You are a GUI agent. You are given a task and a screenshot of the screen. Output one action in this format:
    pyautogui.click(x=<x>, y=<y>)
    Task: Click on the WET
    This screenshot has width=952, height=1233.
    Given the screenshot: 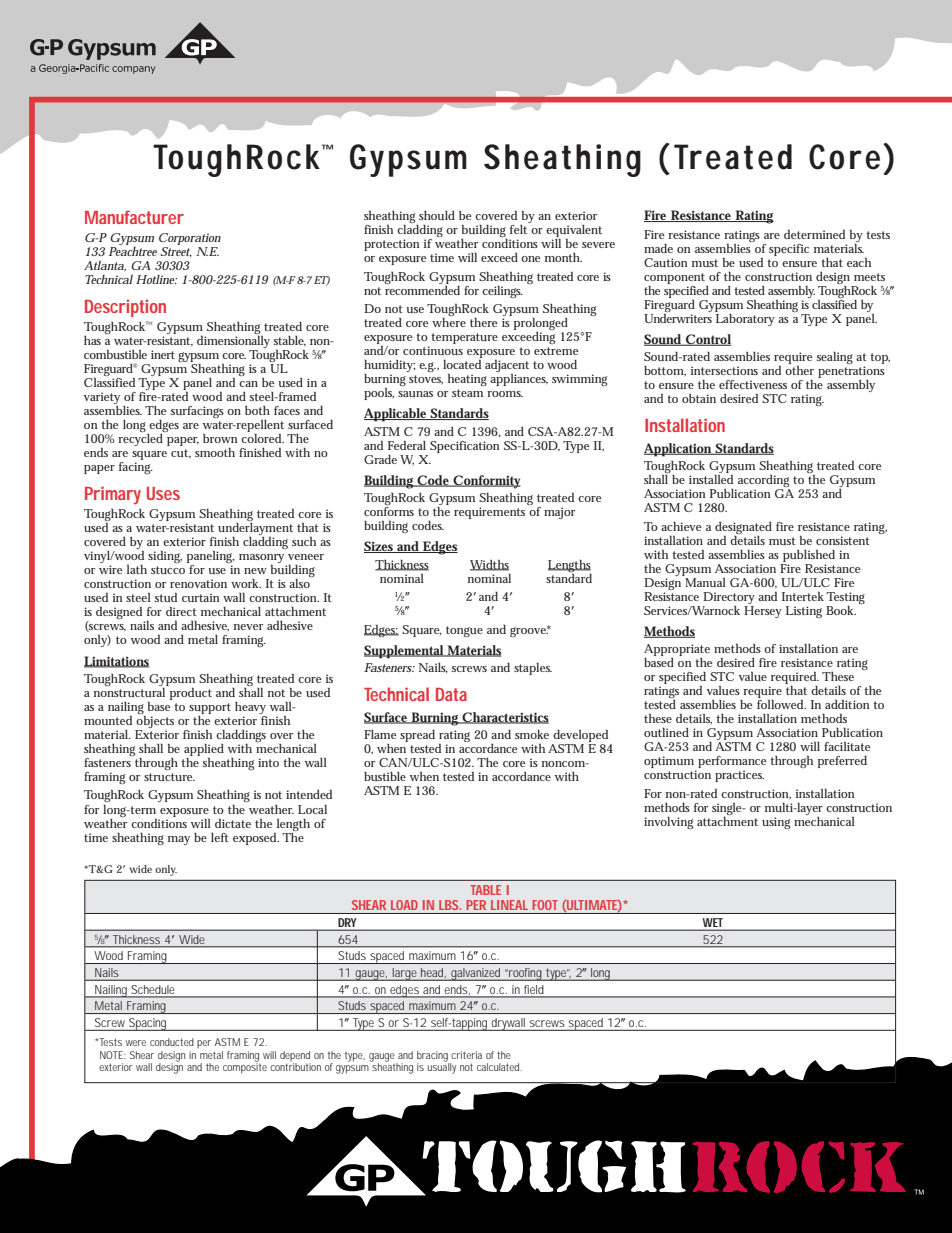 What is the action you would take?
    pyautogui.click(x=713, y=922)
